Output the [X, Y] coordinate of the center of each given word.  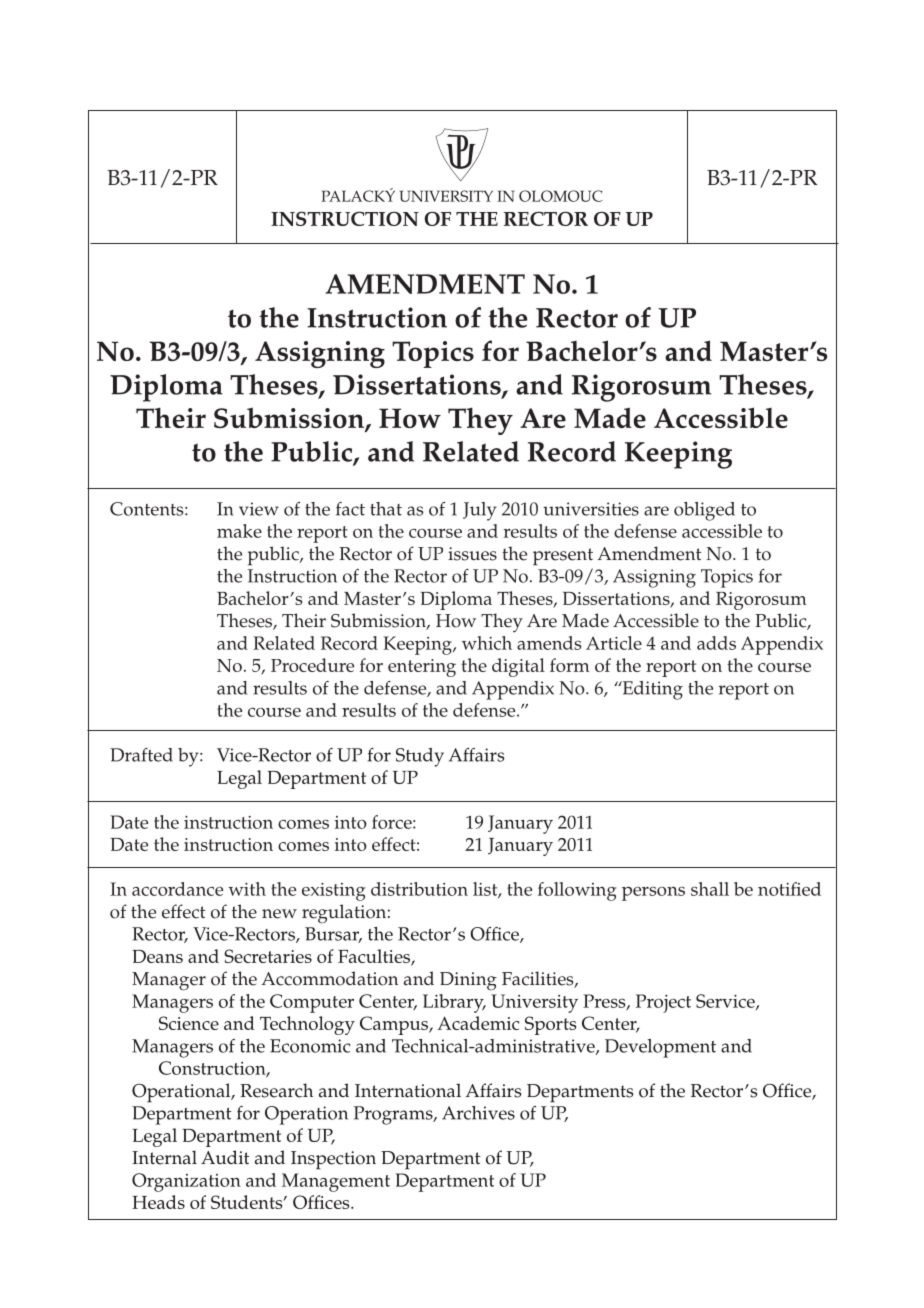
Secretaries [268, 956]
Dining [468, 981]
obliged [704, 511]
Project [663, 1003]
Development [660, 1048]
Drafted [141, 755]
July [480, 511]
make [239, 531]
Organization [186, 1182]
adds [716, 643]
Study [420, 757]
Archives [478, 1113]
